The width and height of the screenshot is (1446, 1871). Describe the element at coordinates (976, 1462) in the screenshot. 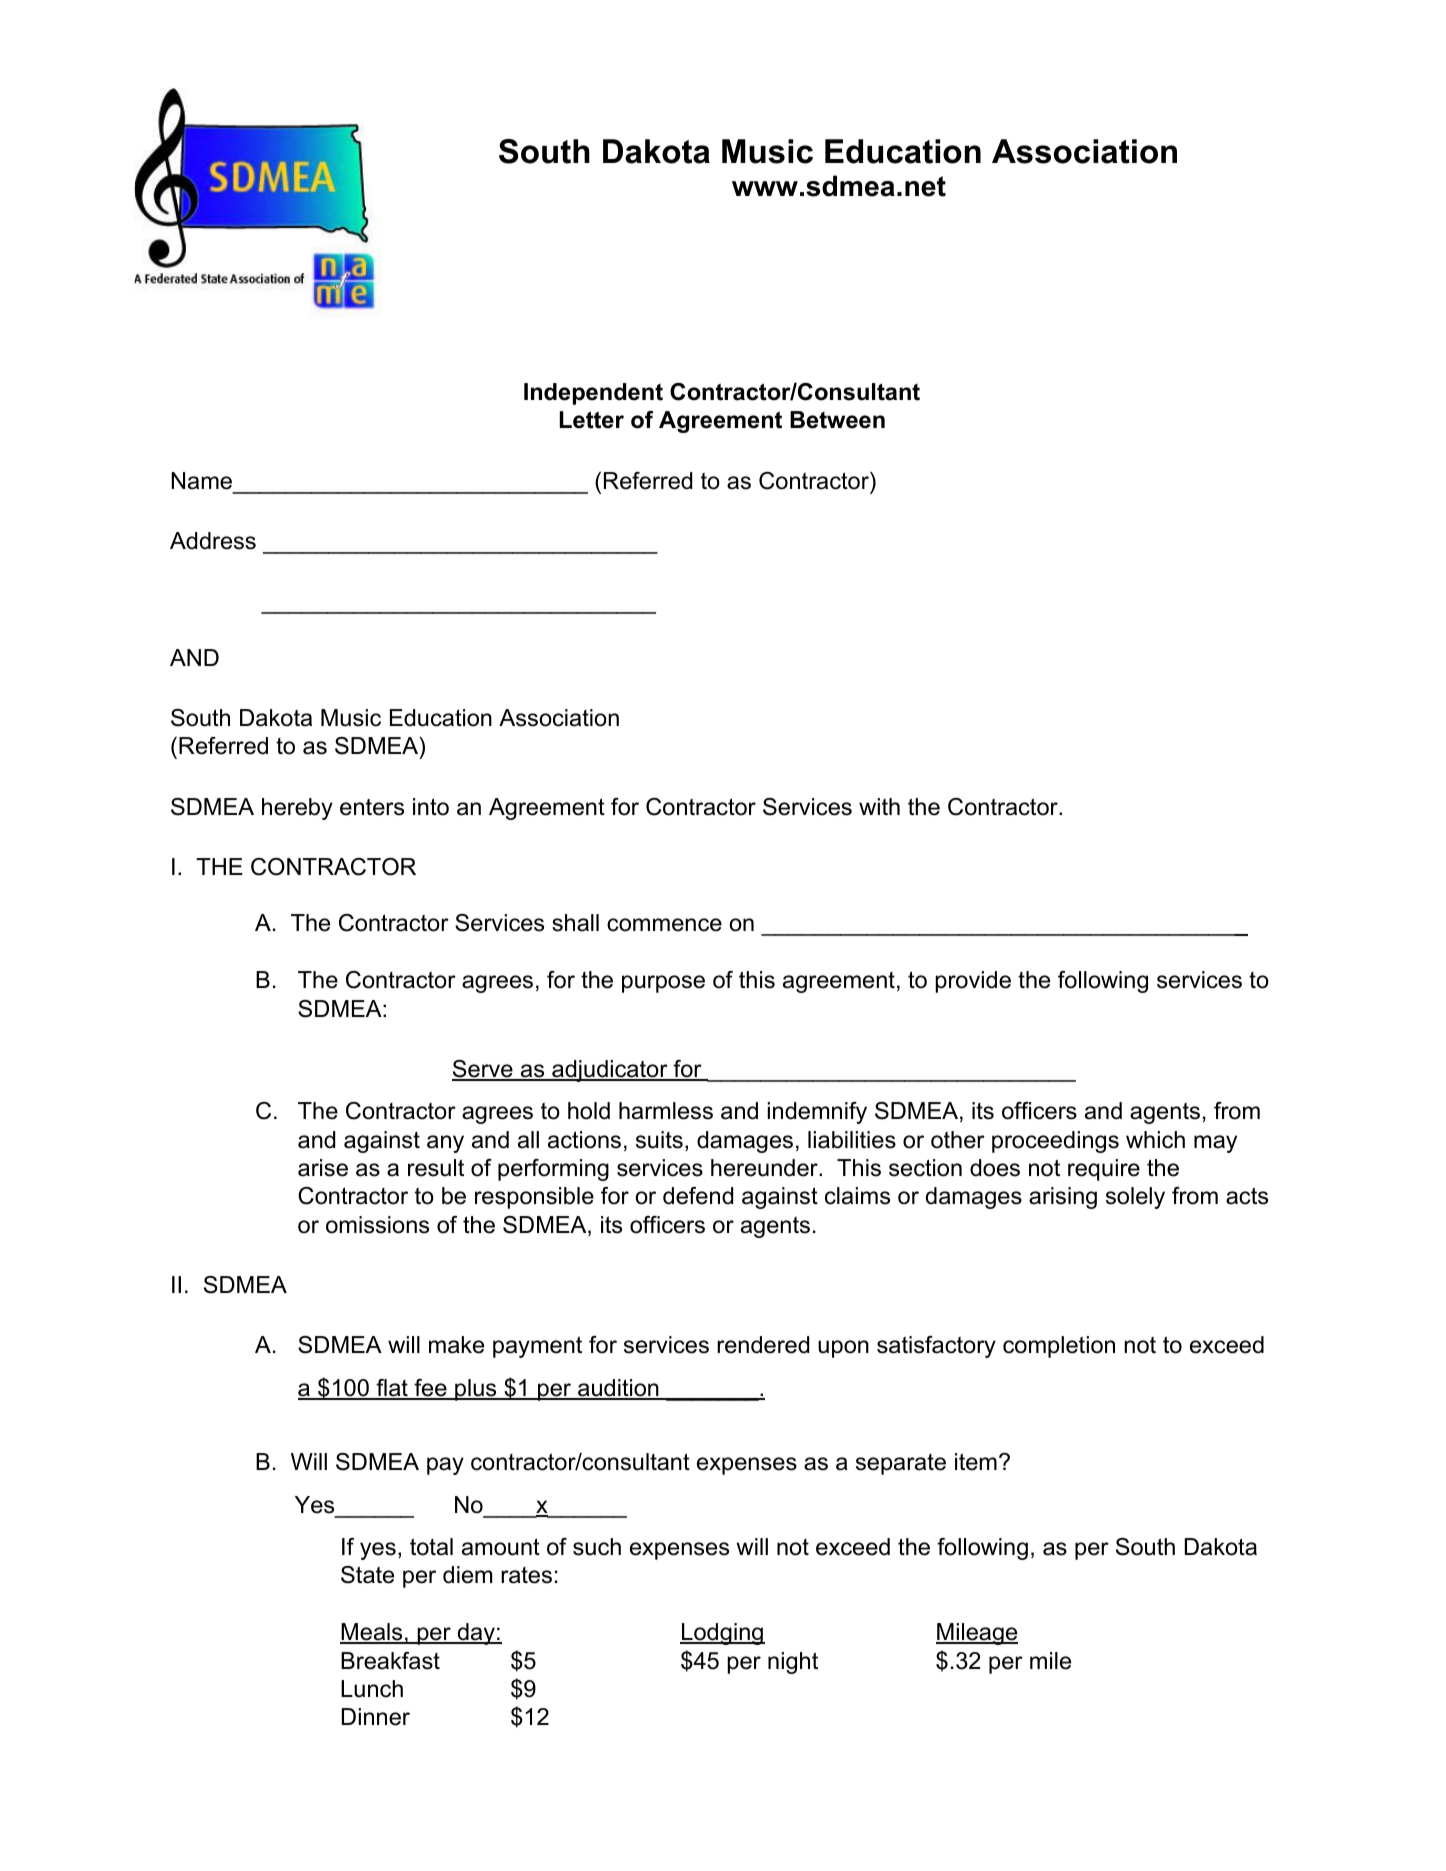

I see `item` at that location.
